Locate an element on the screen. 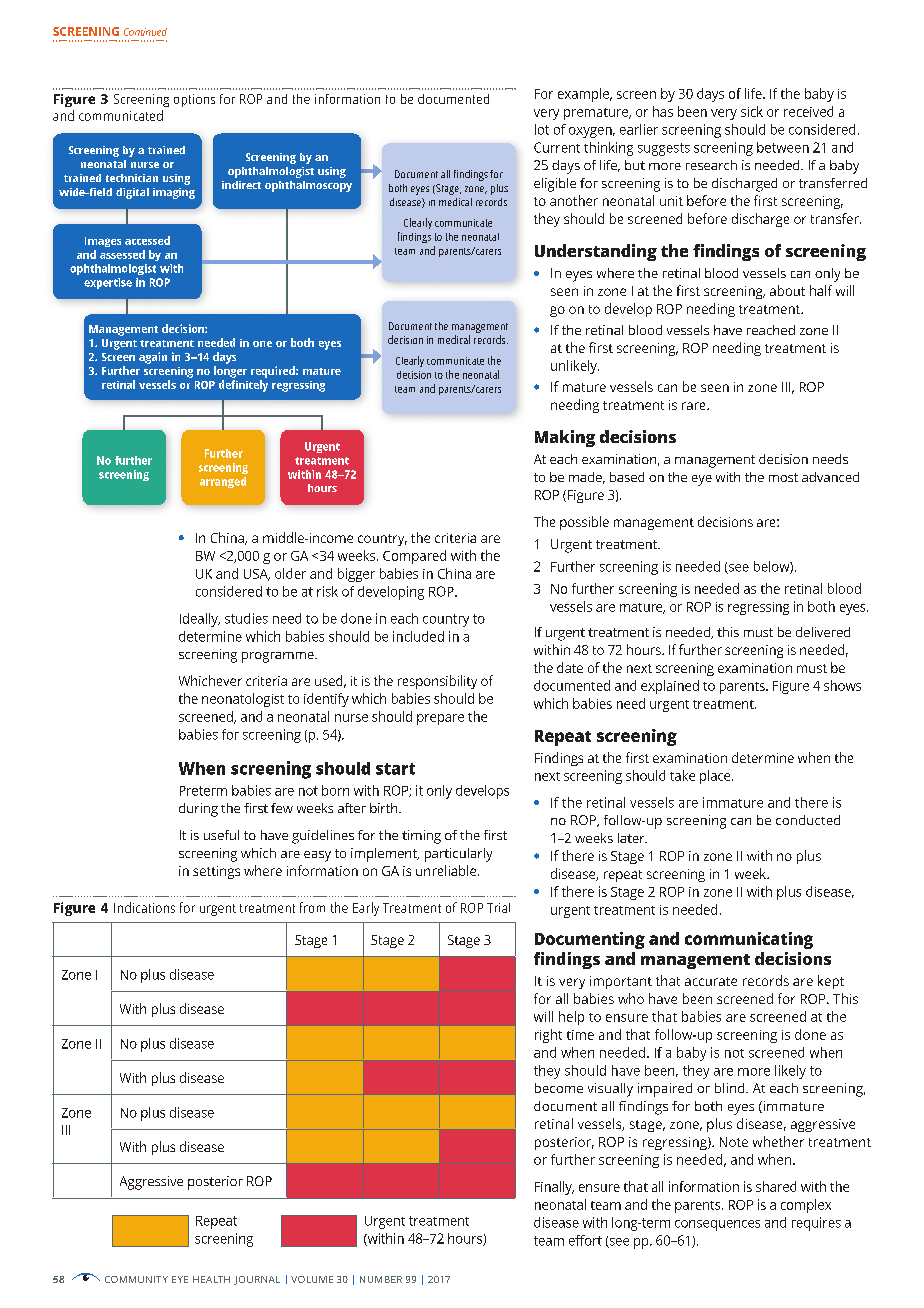 The width and height of the screenshot is (924, 1308). options is located at coordinates (194, 100).
